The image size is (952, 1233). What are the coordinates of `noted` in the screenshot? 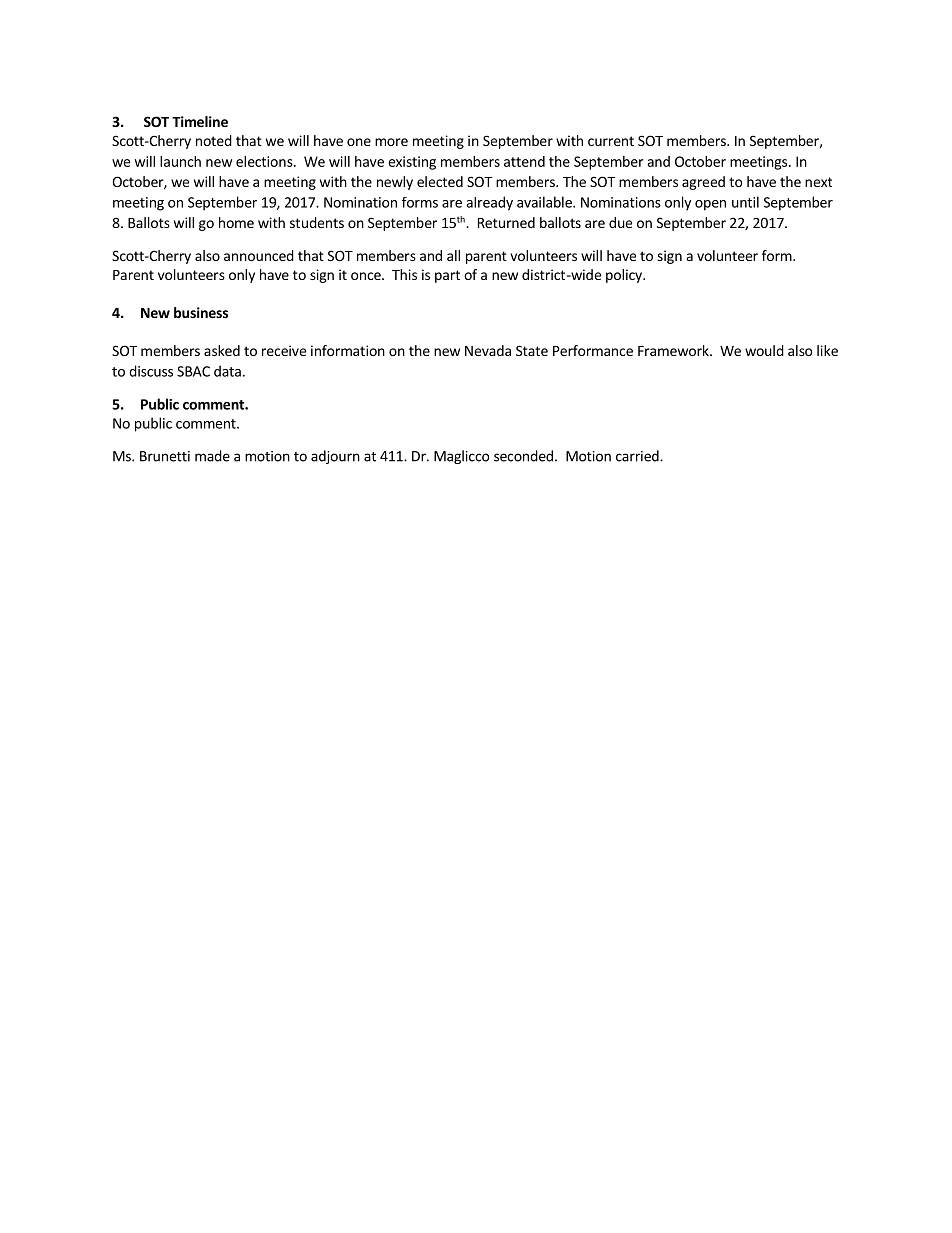 It's located at (214, 140).
